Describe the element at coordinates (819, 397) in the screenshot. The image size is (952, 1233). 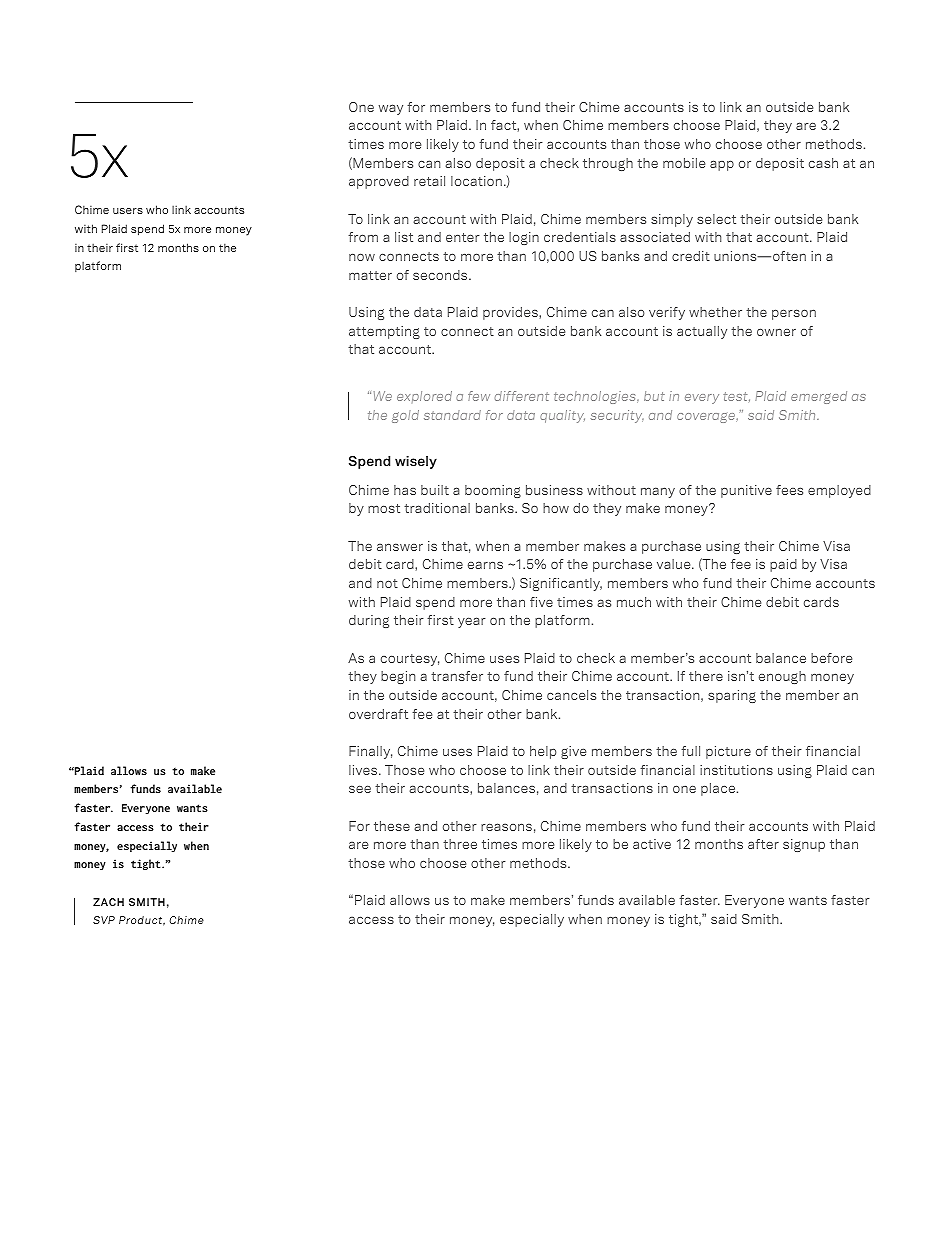
I see `emerged` at that location.
